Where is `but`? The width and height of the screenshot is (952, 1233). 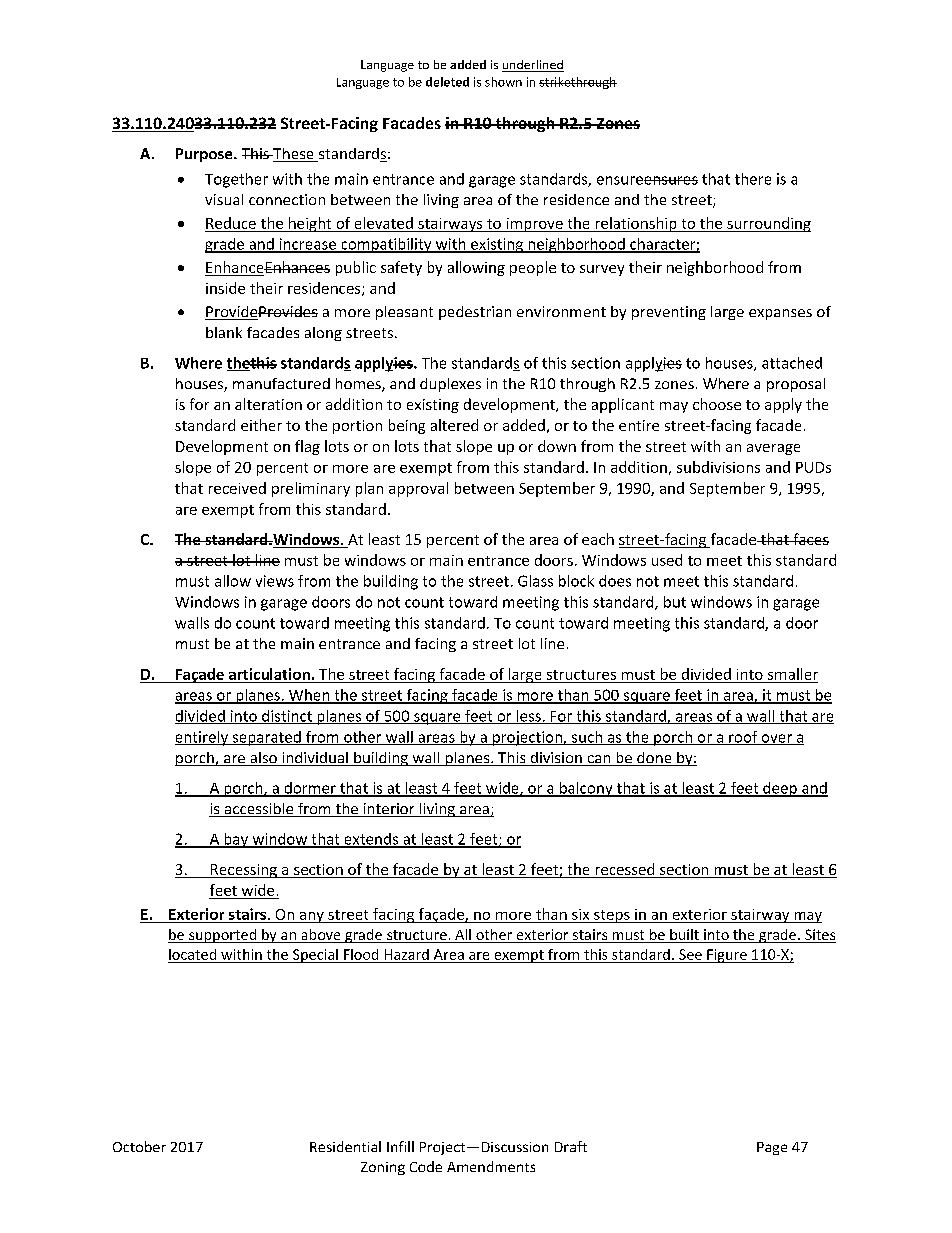
but is located at coordinates (675, 602).
